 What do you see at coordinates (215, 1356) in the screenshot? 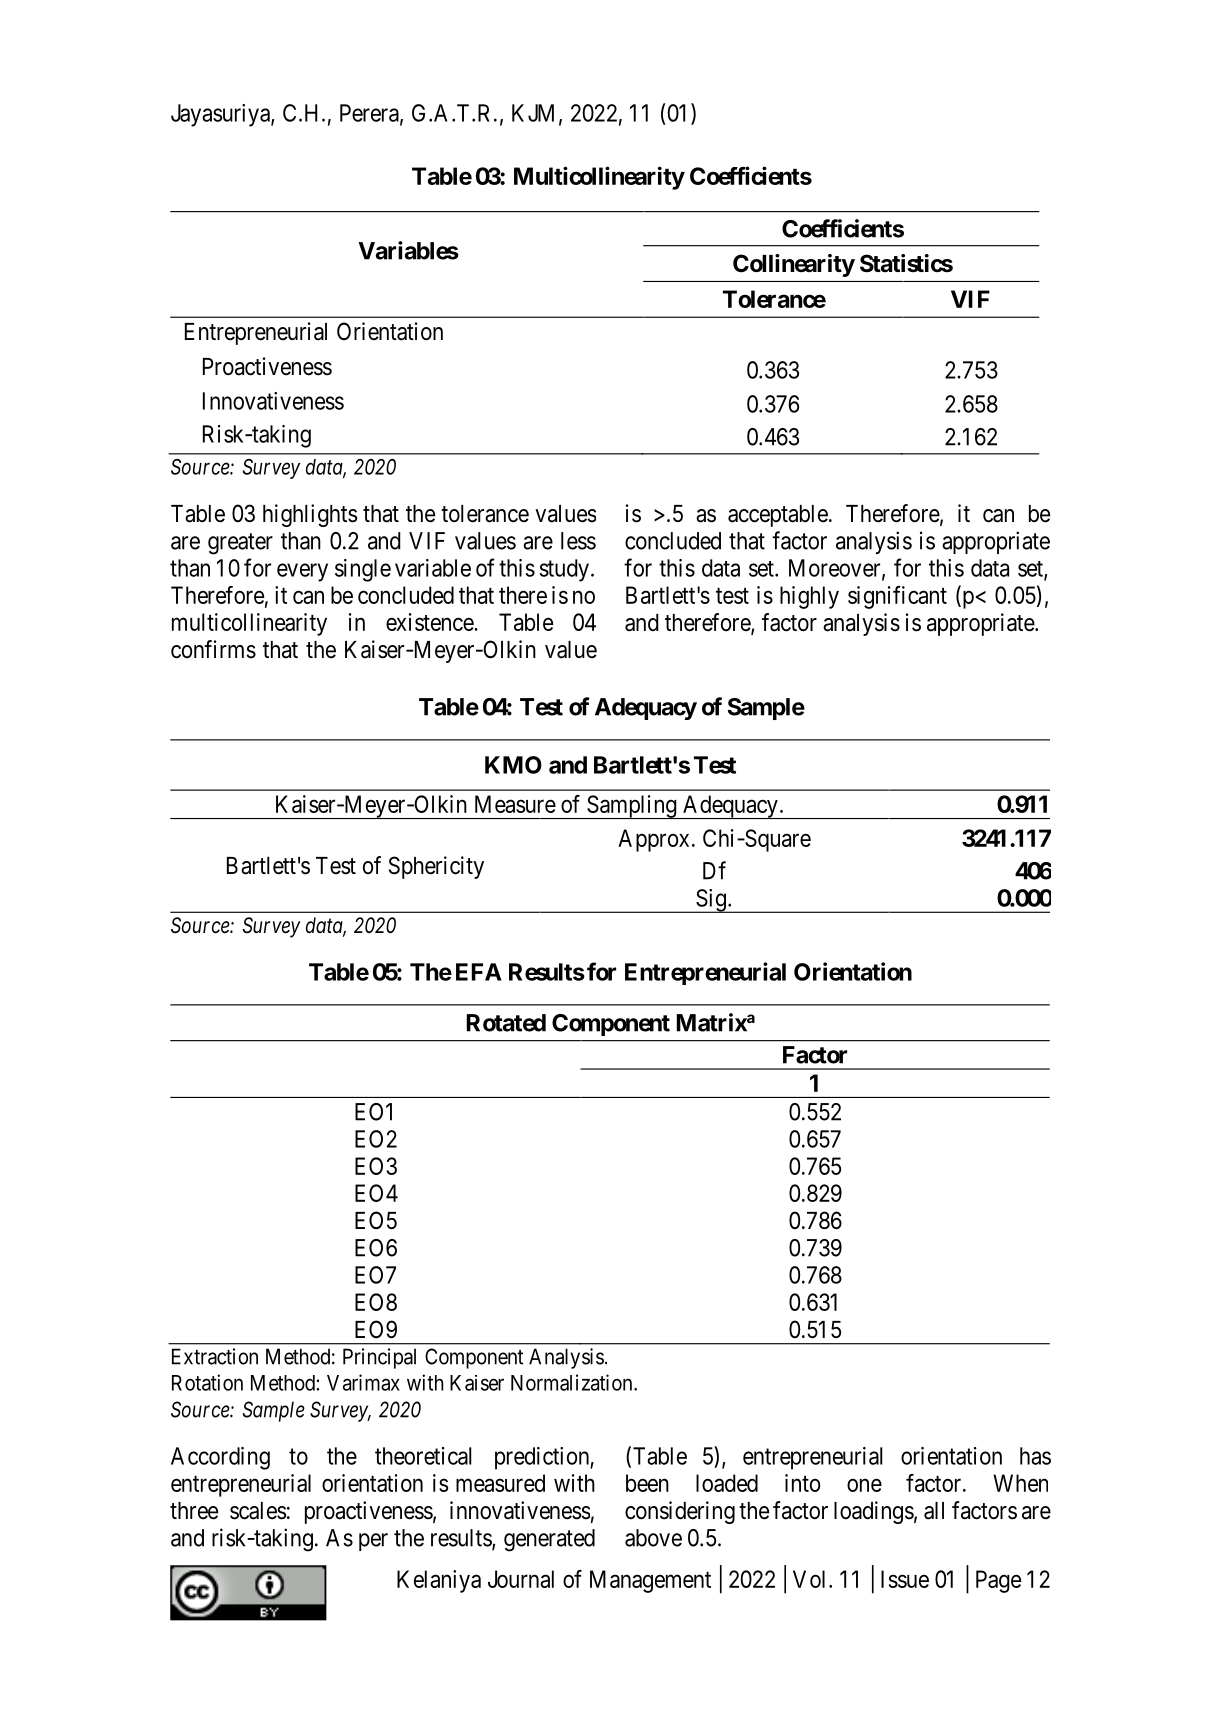
I see `Extraction` at bounding box center [215, 1356].
